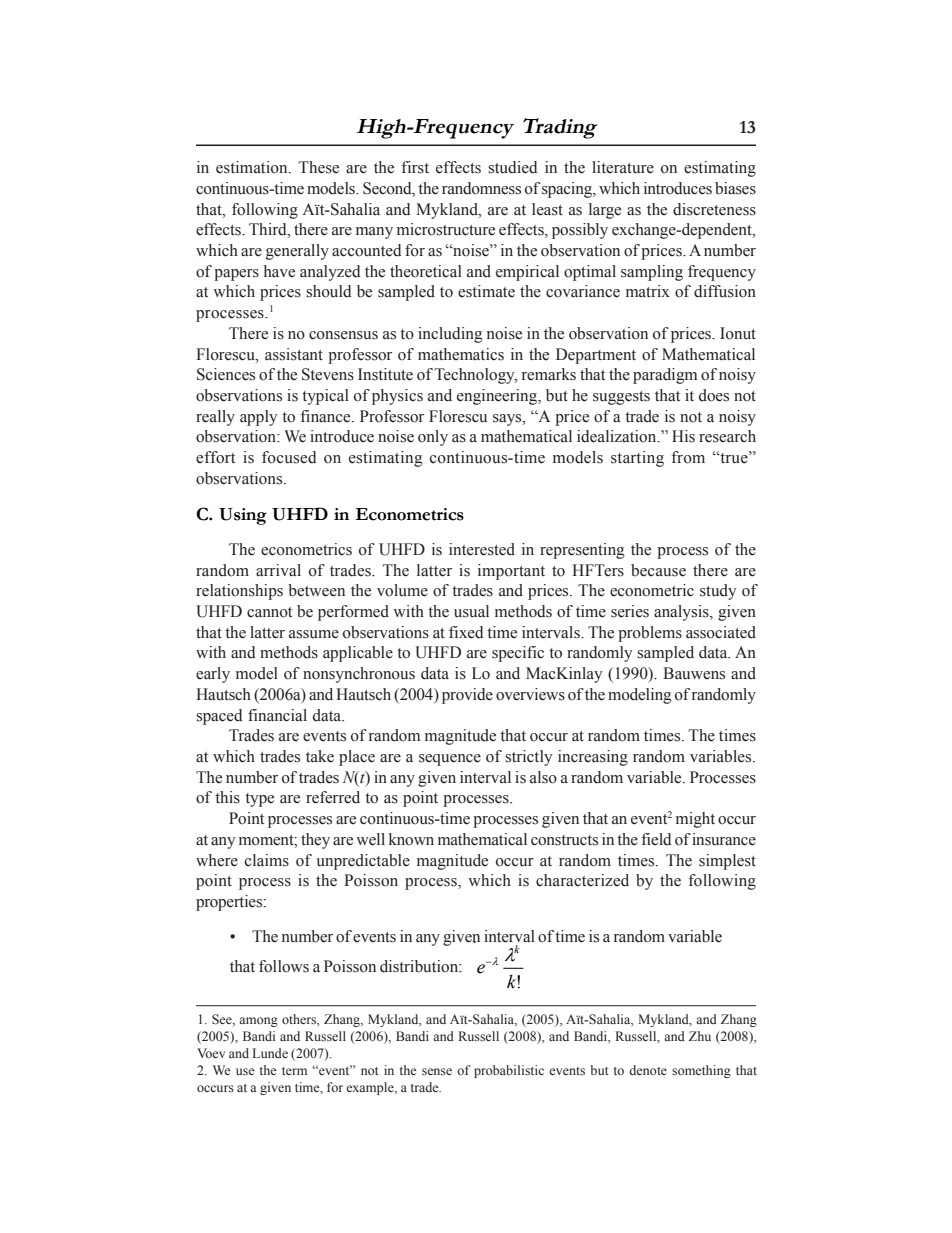 This image has width=952, height=1233. What do you see at coordinates (656, 839) in the image?
I see `field` at bounding box center [656, 839].
